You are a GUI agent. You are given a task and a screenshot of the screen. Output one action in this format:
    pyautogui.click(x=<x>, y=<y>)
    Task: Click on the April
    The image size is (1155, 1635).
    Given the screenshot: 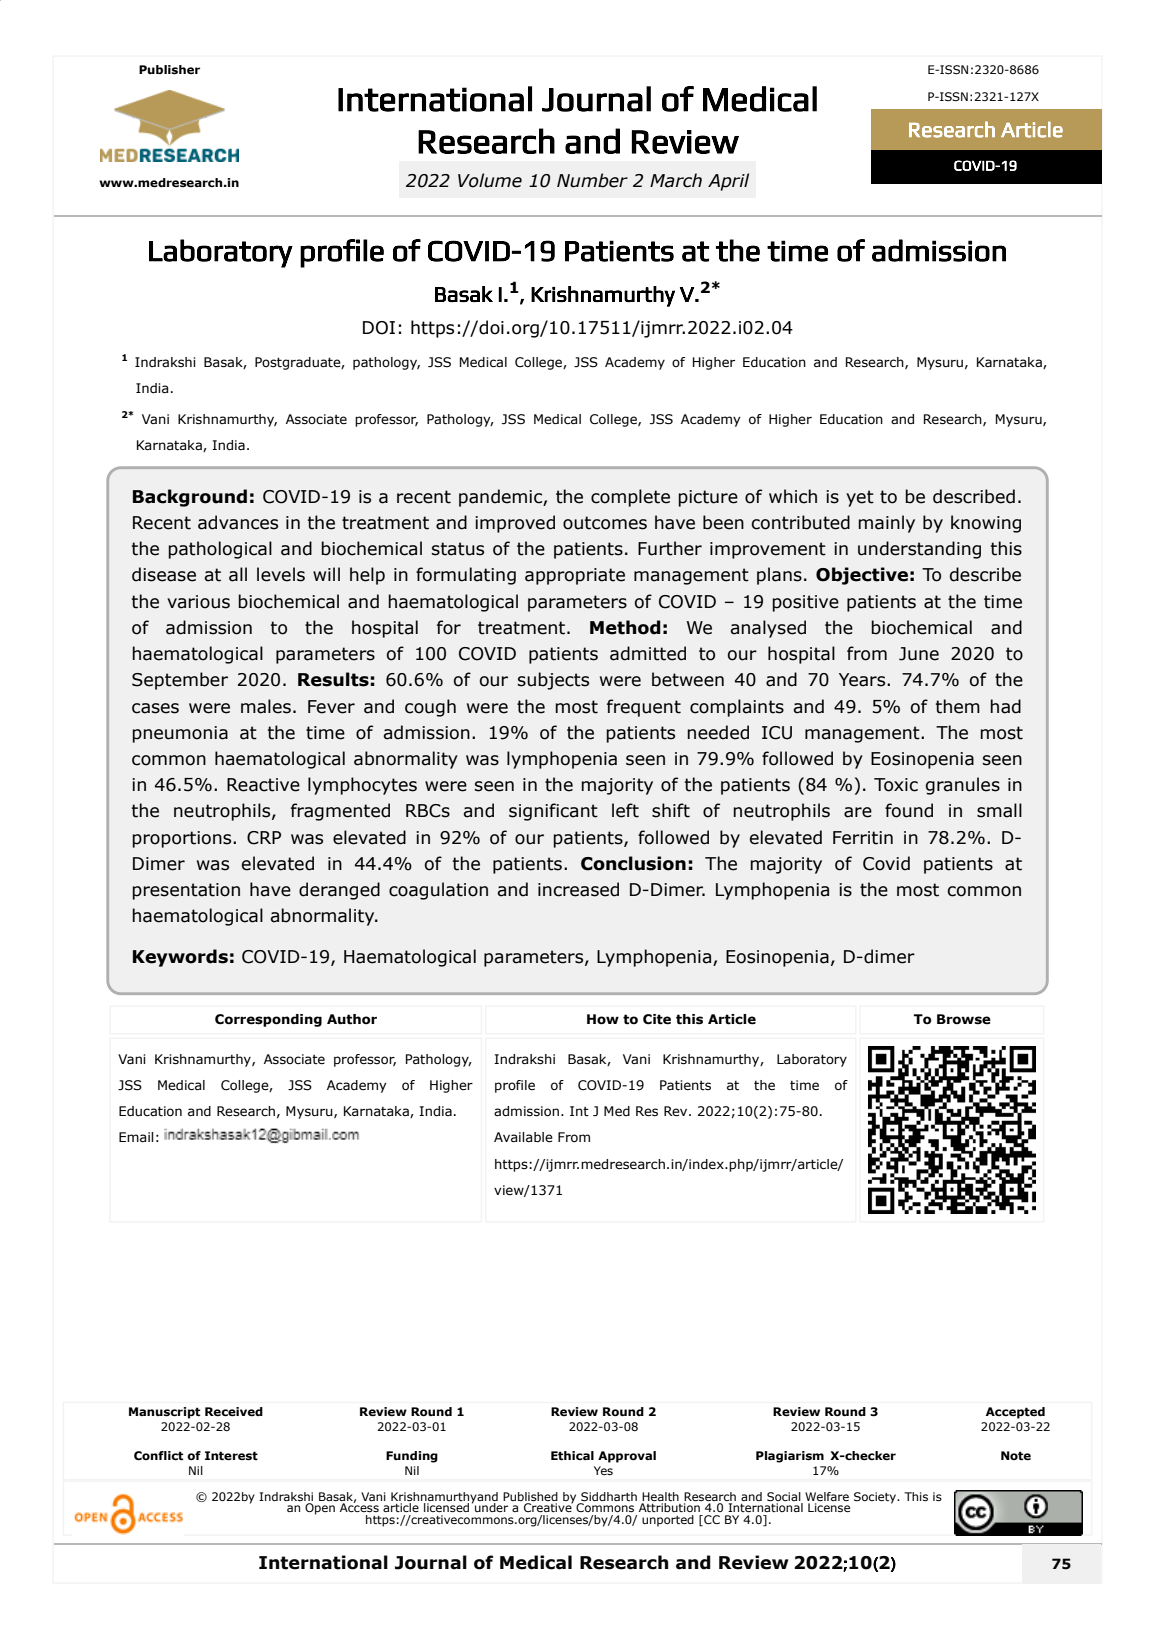 What is the action you would take?
    pyautogui.click(x=728, y=182)
